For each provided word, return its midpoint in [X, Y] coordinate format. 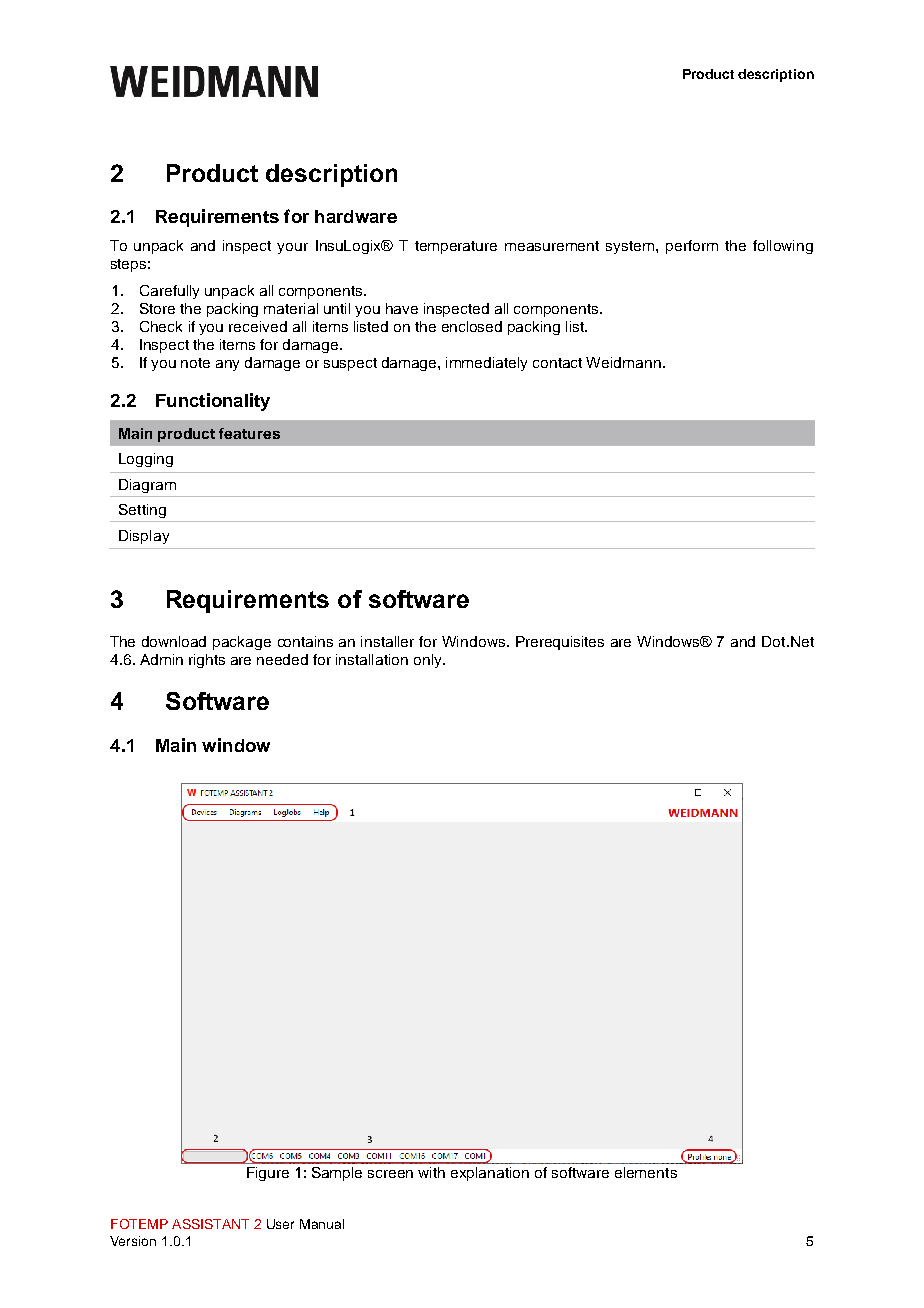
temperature [456, 247]
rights [207, 661]
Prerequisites [560, 643]
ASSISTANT [210, 1224]
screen [390, 1174]
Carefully [169, 292]
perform [692, 247]
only [429, 661]
